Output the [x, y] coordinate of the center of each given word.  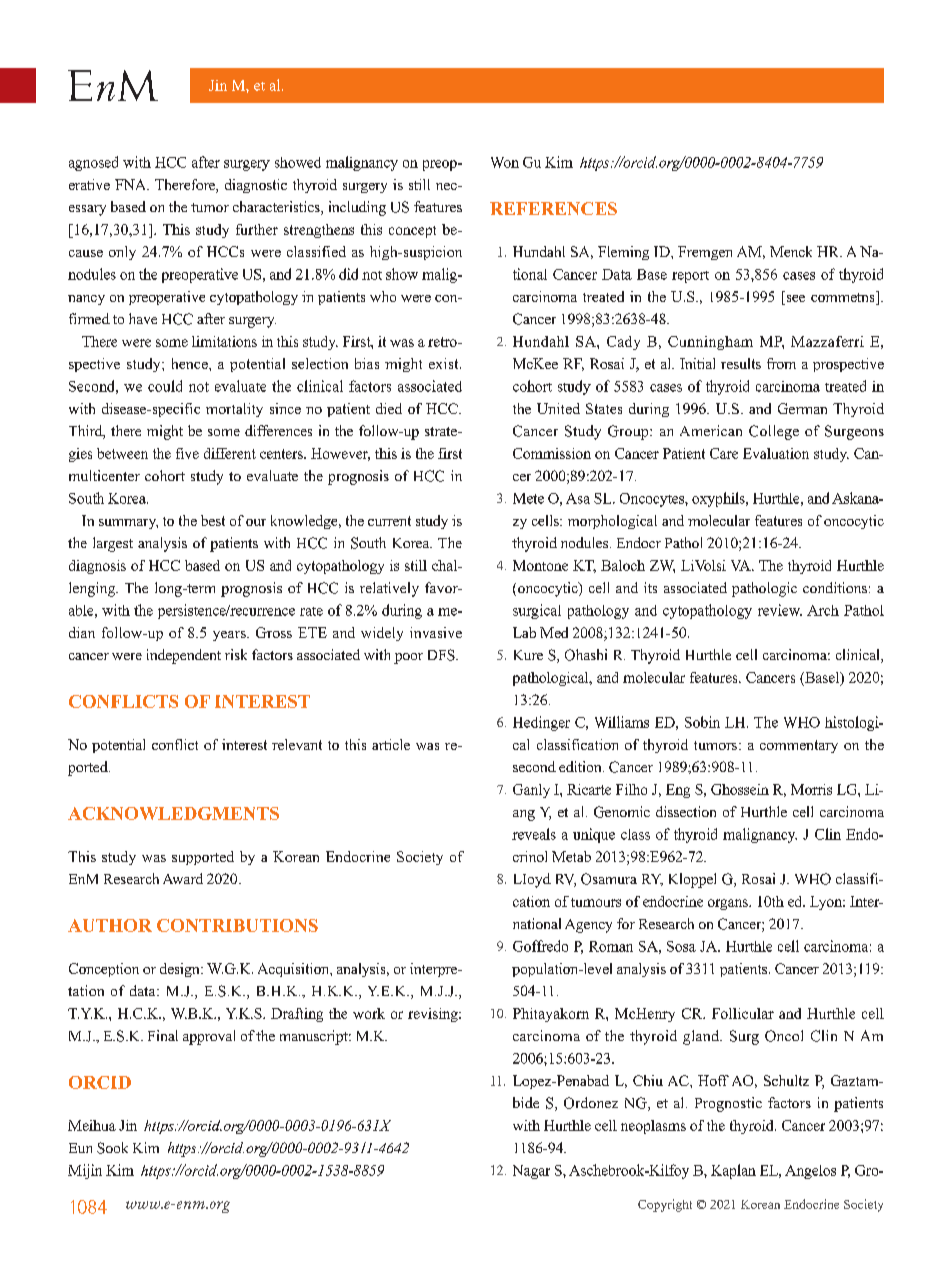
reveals [534, 834]
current [389, 521]
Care [724, 453]
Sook [112, 1148]
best [213, 520]
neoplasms [653, 1127]
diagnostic [256, 186]
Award [183, 878]
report [690, 277]
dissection [686, 811]
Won [505, 162]
